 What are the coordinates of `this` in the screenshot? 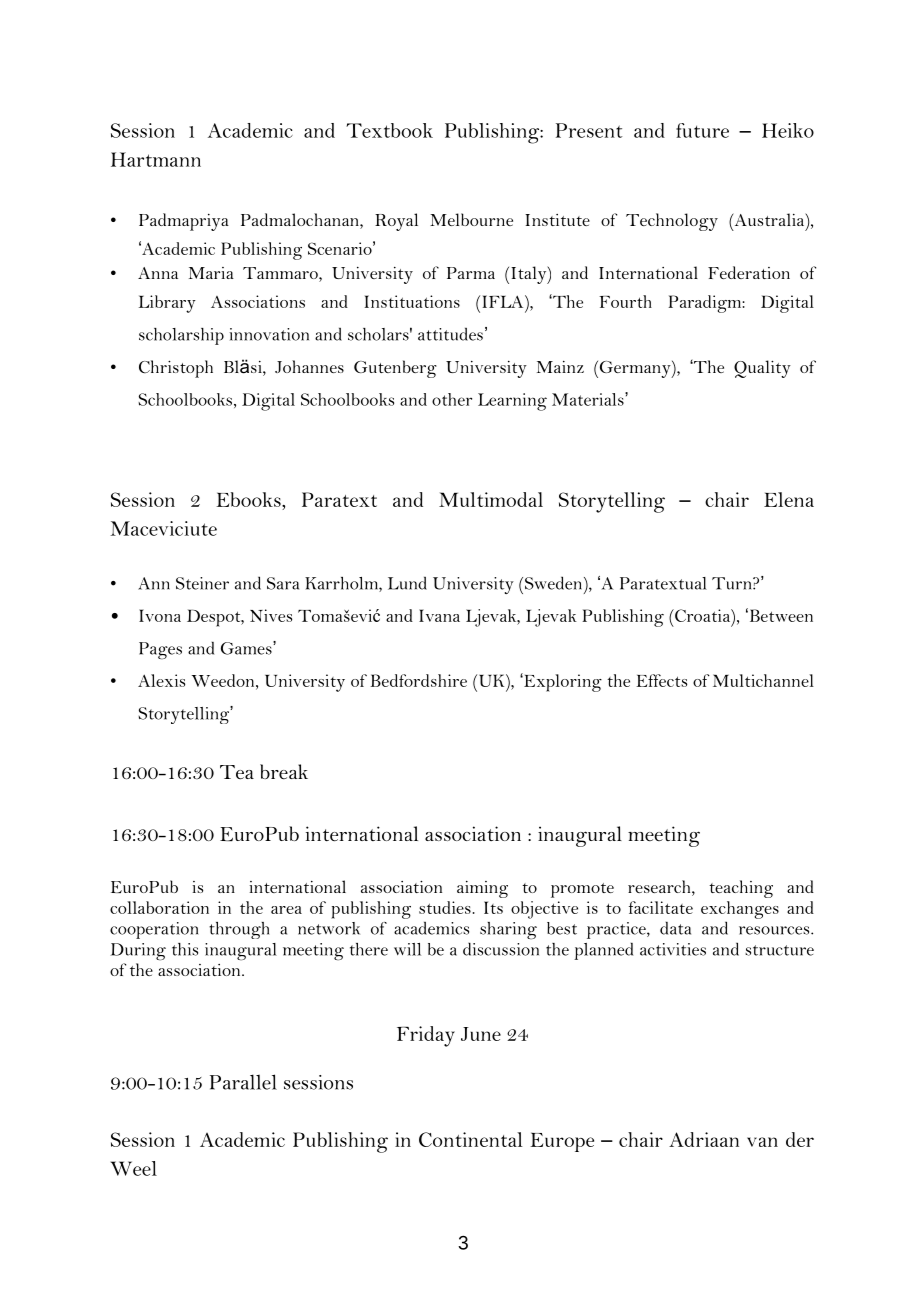 It's located at (185, 949).
